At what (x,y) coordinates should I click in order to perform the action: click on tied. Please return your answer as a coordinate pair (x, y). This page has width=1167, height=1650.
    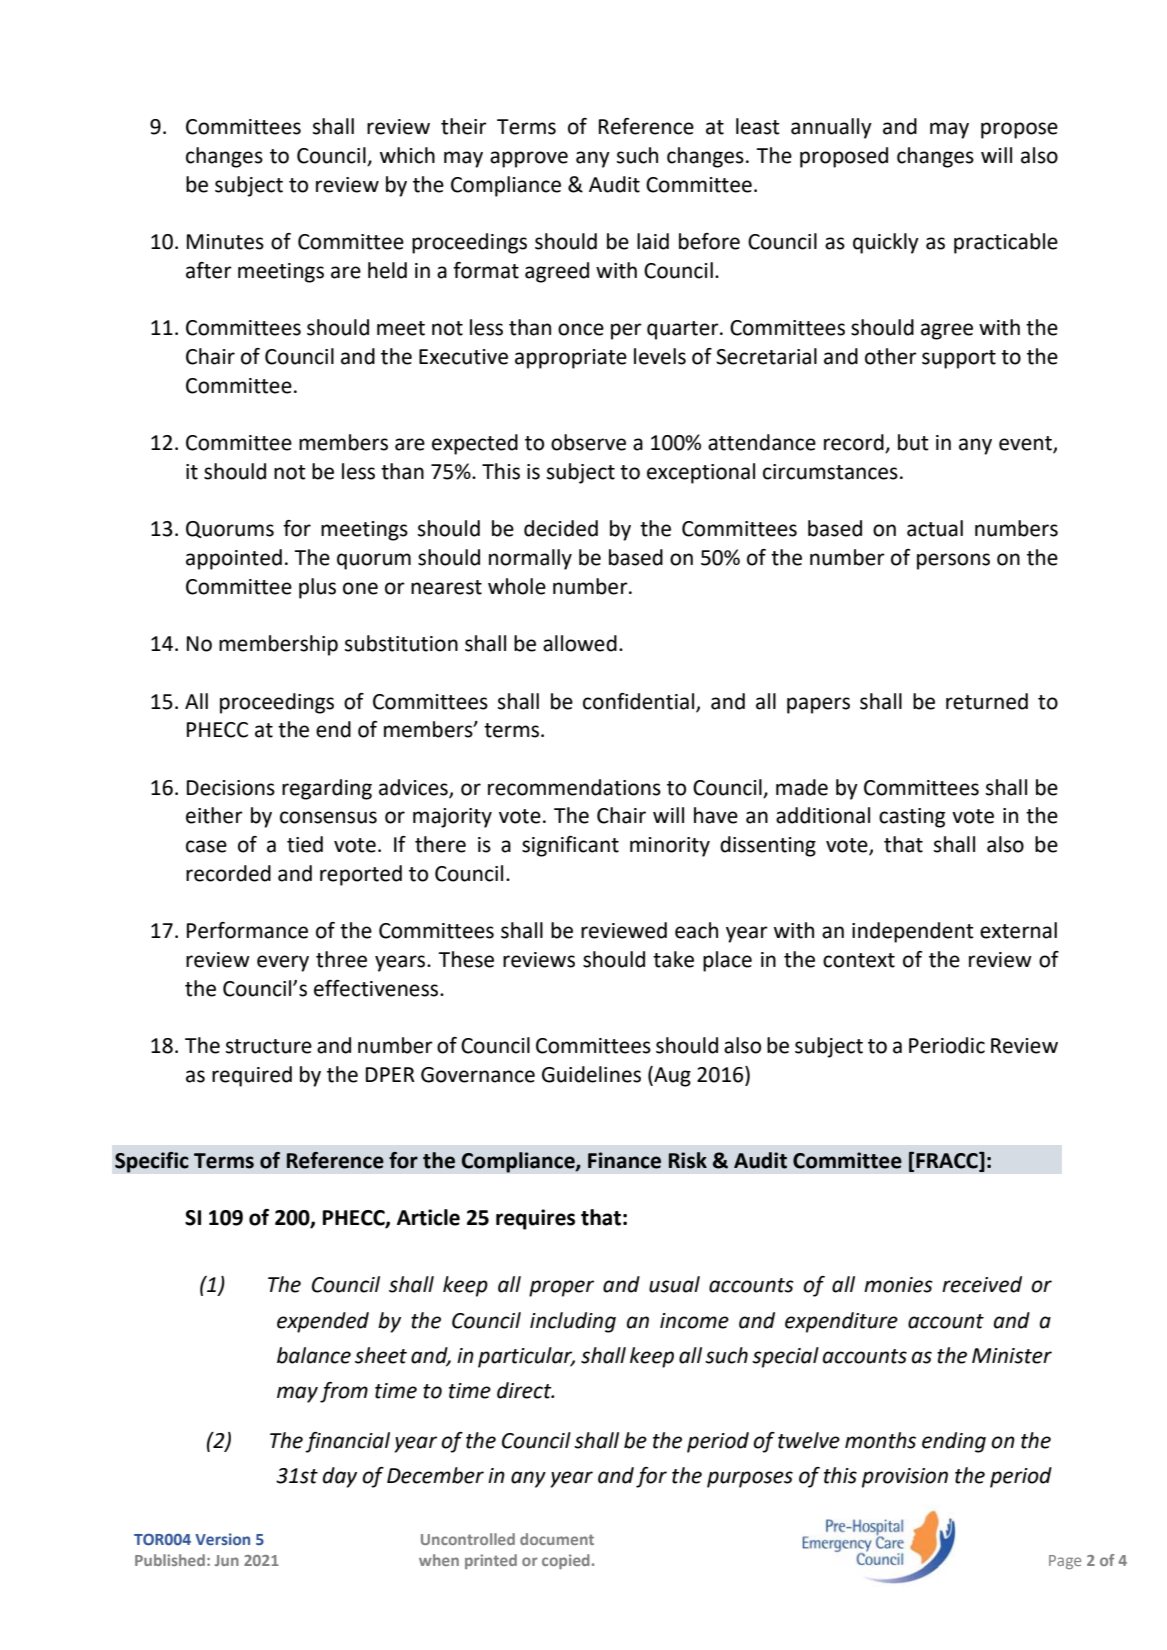
    Looking at the image, I should click on (305, 844).
